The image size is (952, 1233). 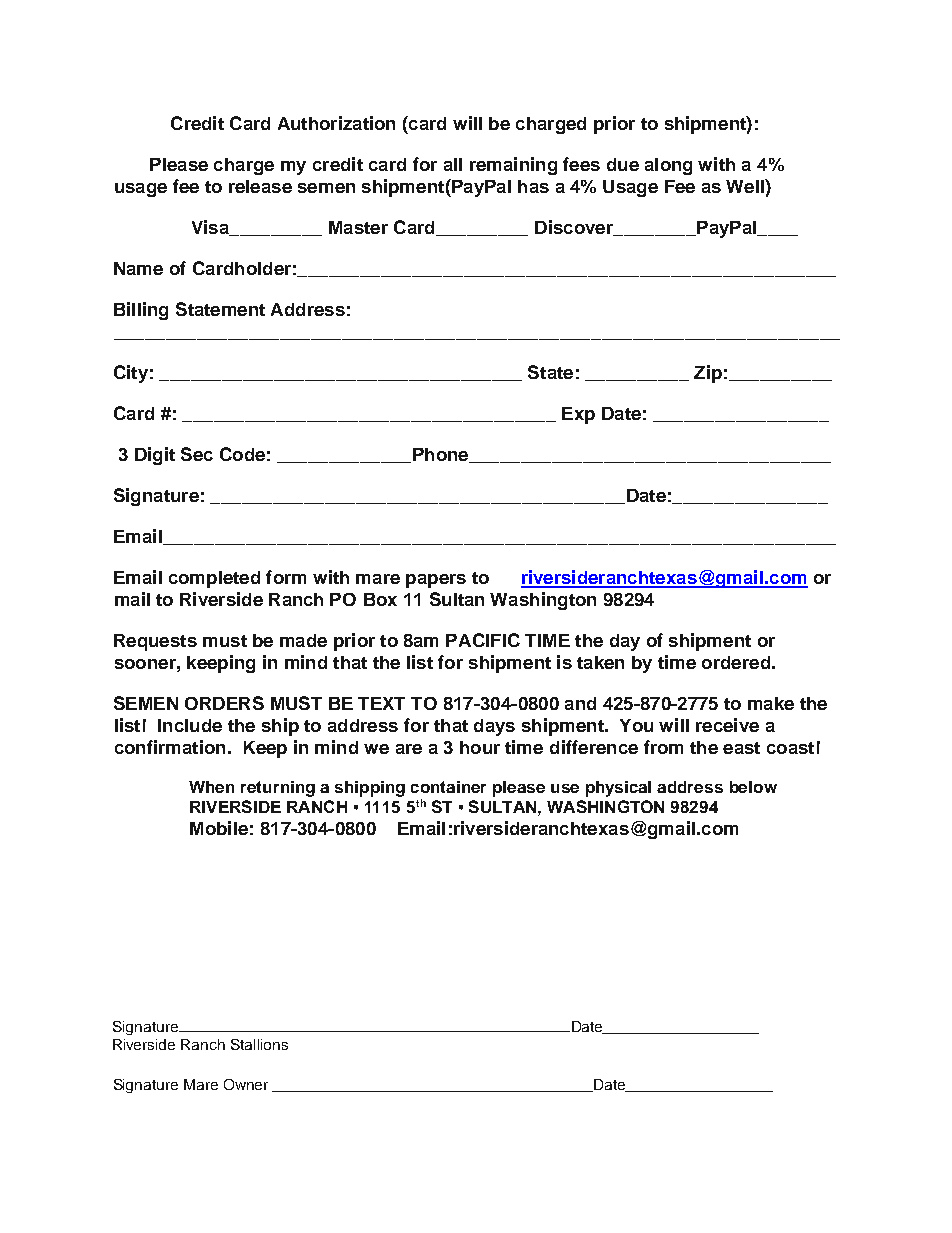 I want to click on below, so click(x=753, y=787).
